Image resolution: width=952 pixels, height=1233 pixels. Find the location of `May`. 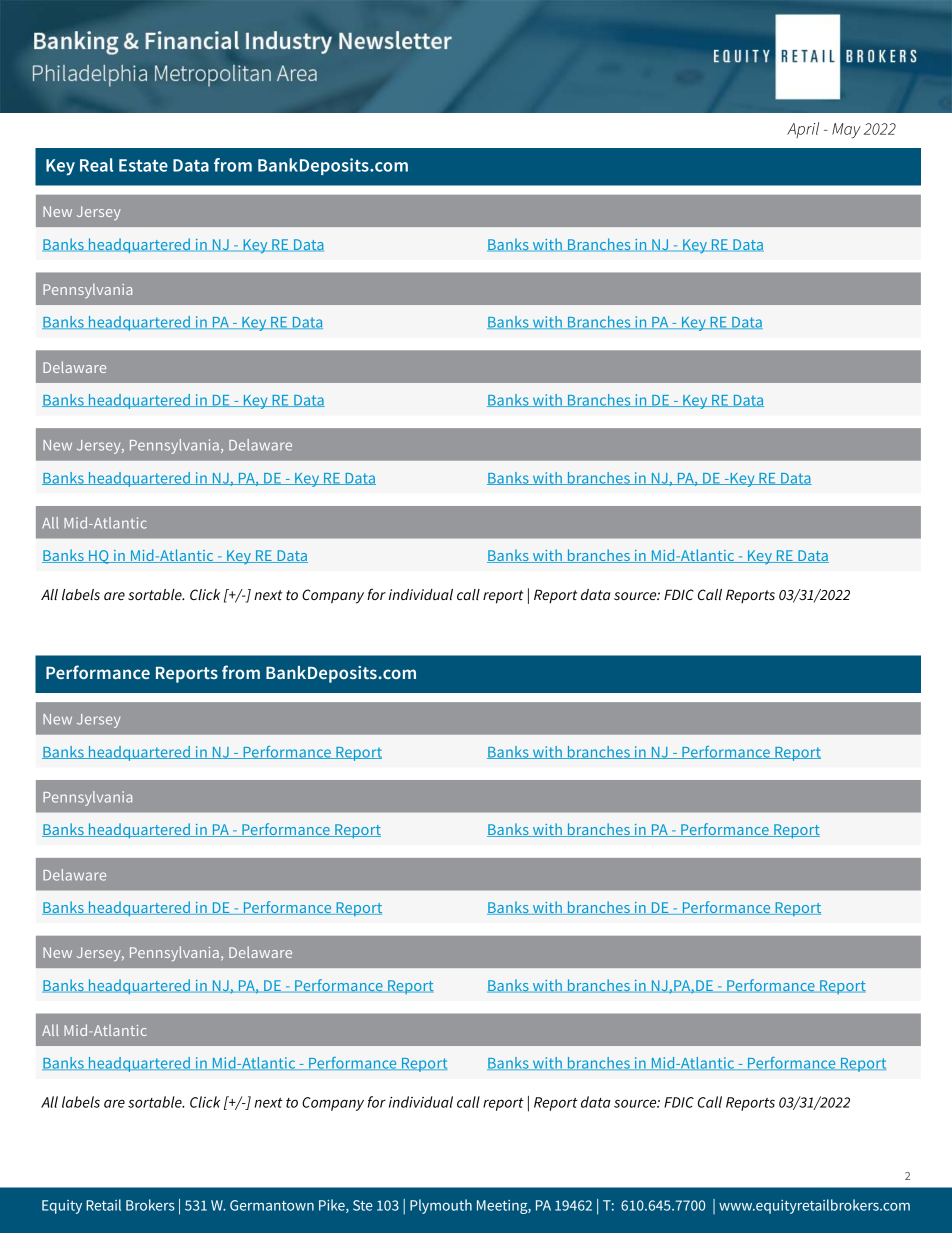

May is located at coordinates (846, 131).
